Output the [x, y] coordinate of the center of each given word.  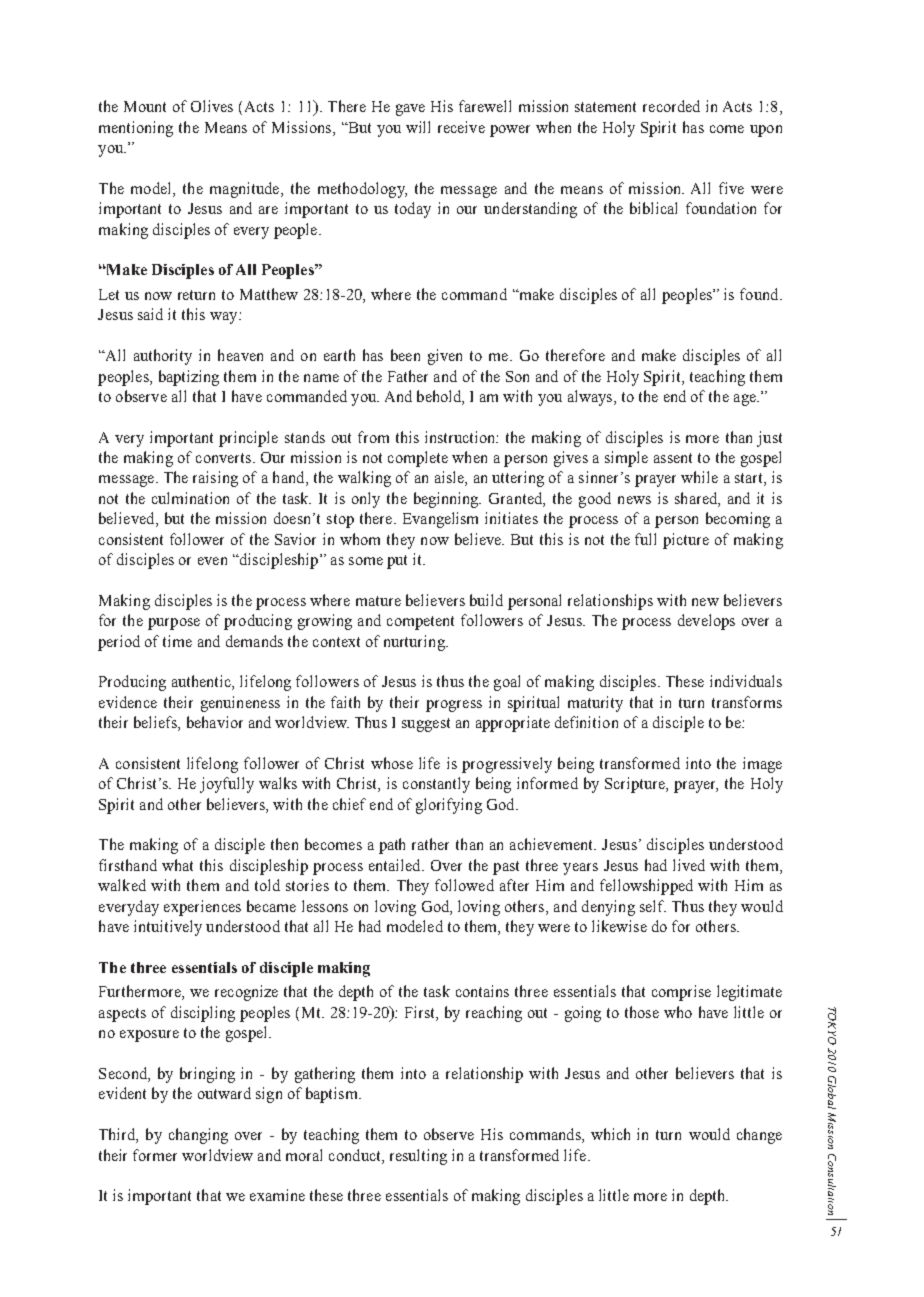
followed [464, 885]
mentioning [136, 129]
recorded [671, 106]
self [653, 906]
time [177, 641]
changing [198, 1136]
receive [461, 127]
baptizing [189, 378]
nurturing [415, 643]
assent [673, 458]
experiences [202, 908]
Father [408, 376]
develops [706, 622]
